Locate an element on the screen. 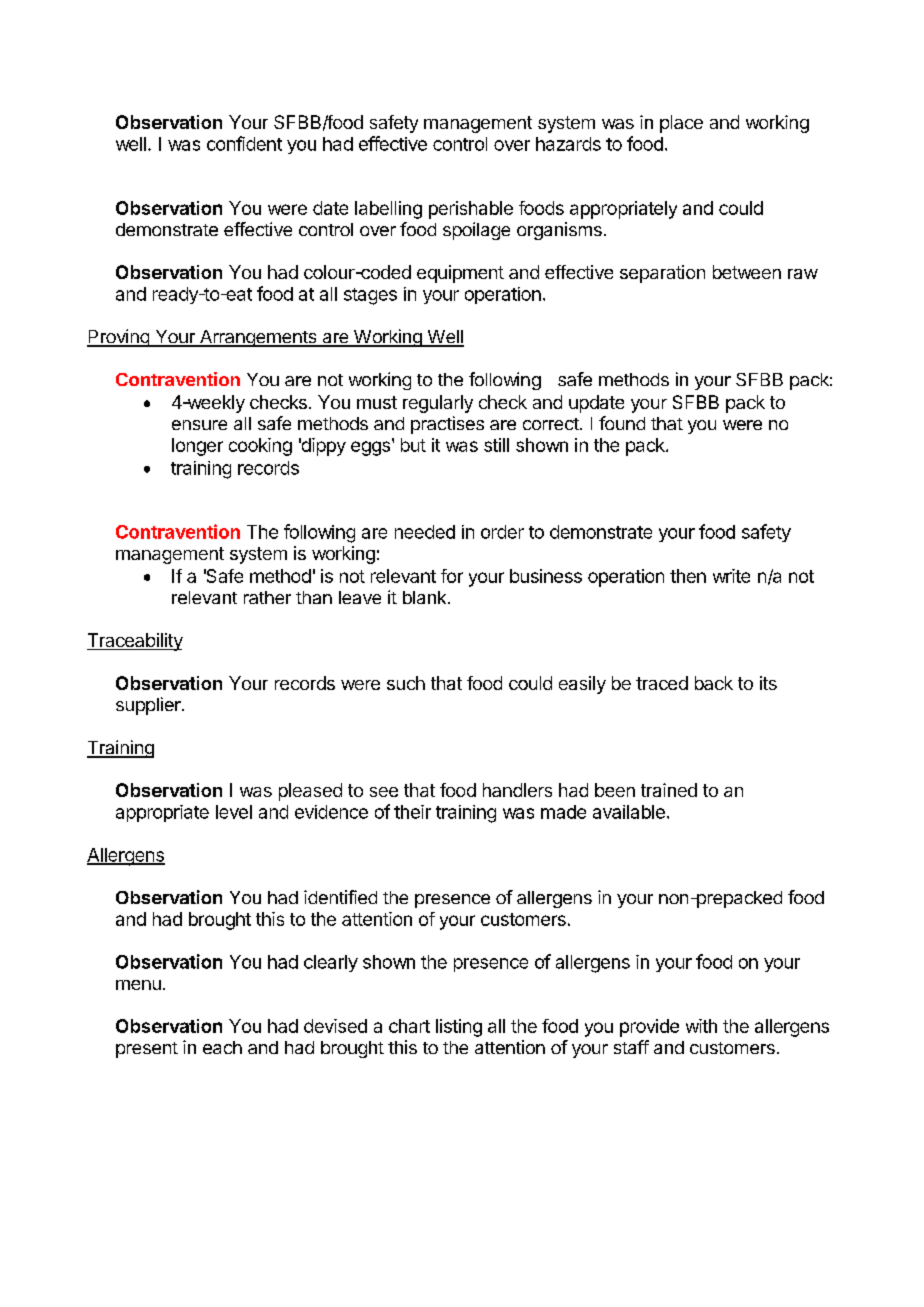 The height and width of the screenshot is (1307, 924). supplier is located at coordinates (149, 706).
